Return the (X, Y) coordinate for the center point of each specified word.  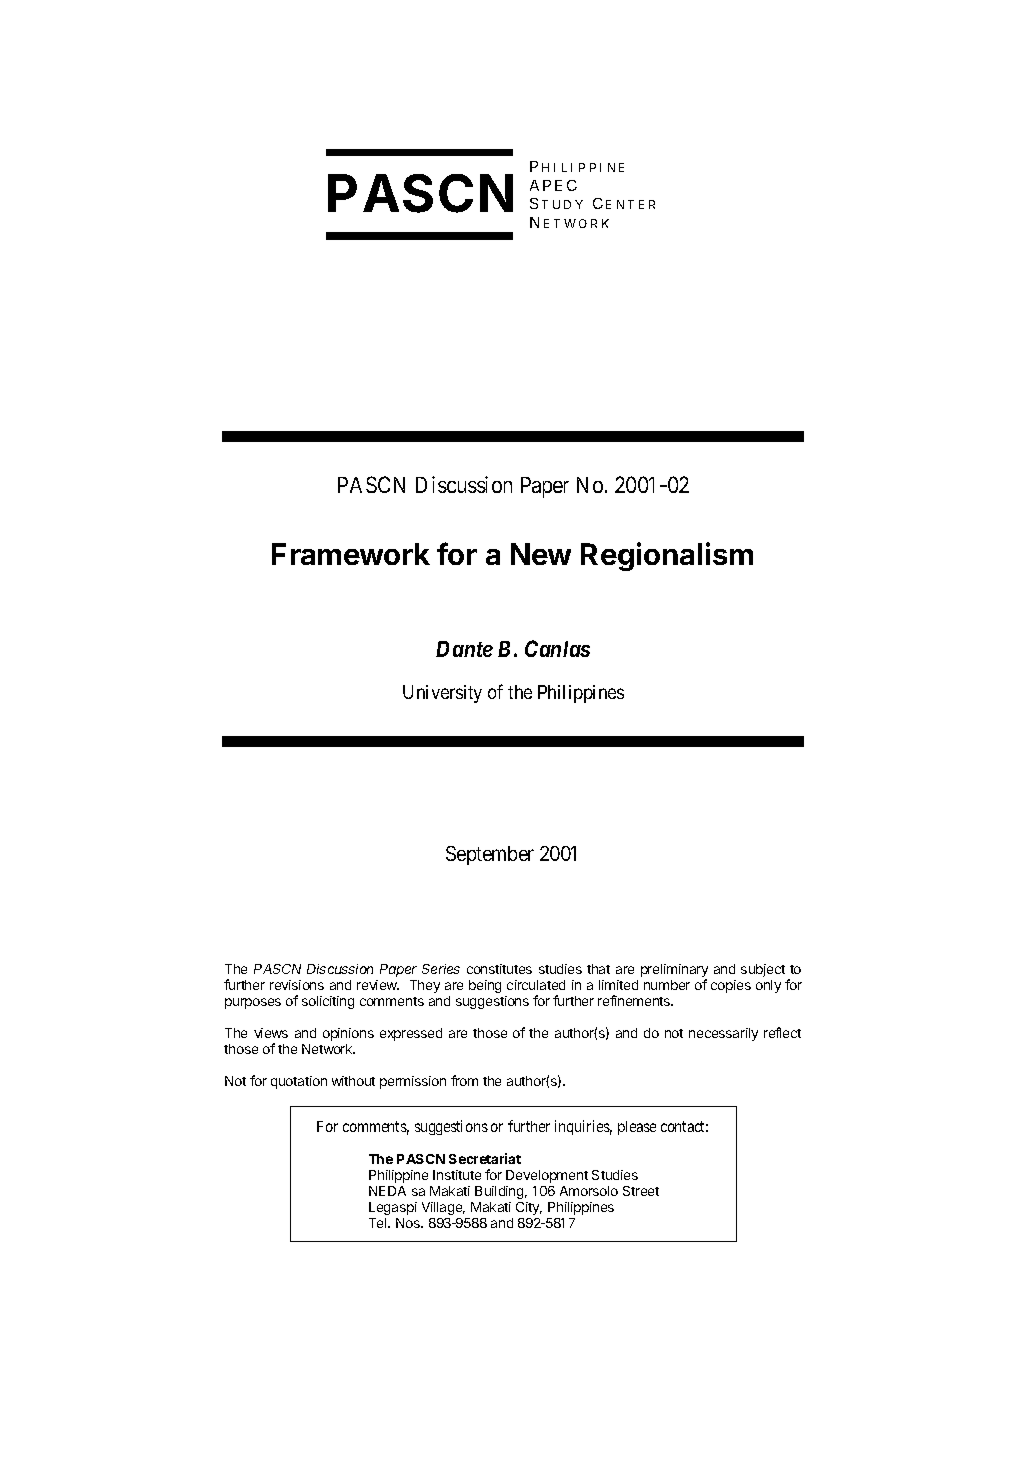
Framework (351, 554)
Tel (379, 1223)
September (490, 855)
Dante (464, 649)
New (541, 554)
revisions (297, 985)
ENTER (630, 204)
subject (763, 970)
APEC (553, 185)
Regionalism (667, 556)
